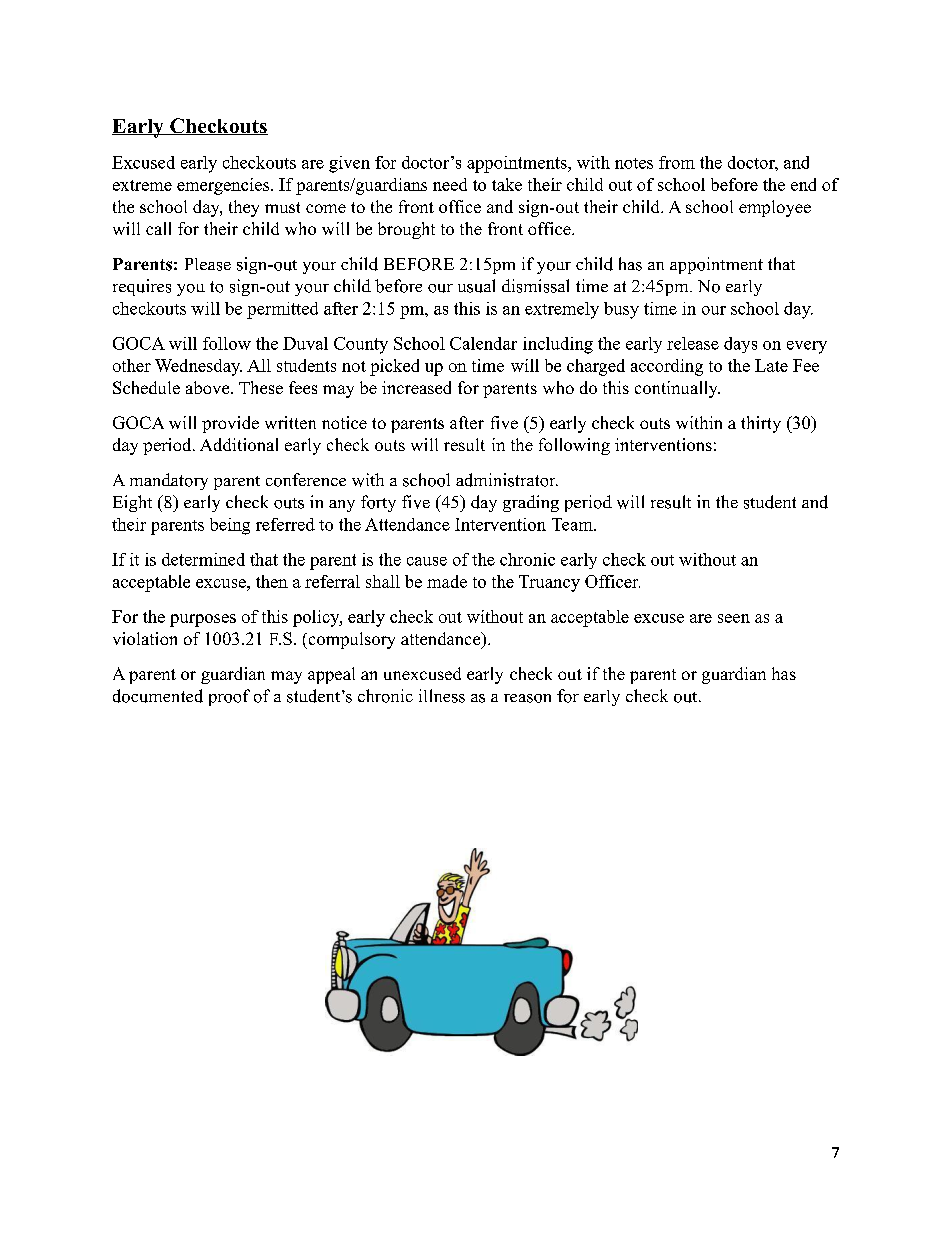 The width and height of the screenshot is (952, 1233). I want to click on proof, so click(229, 697).
